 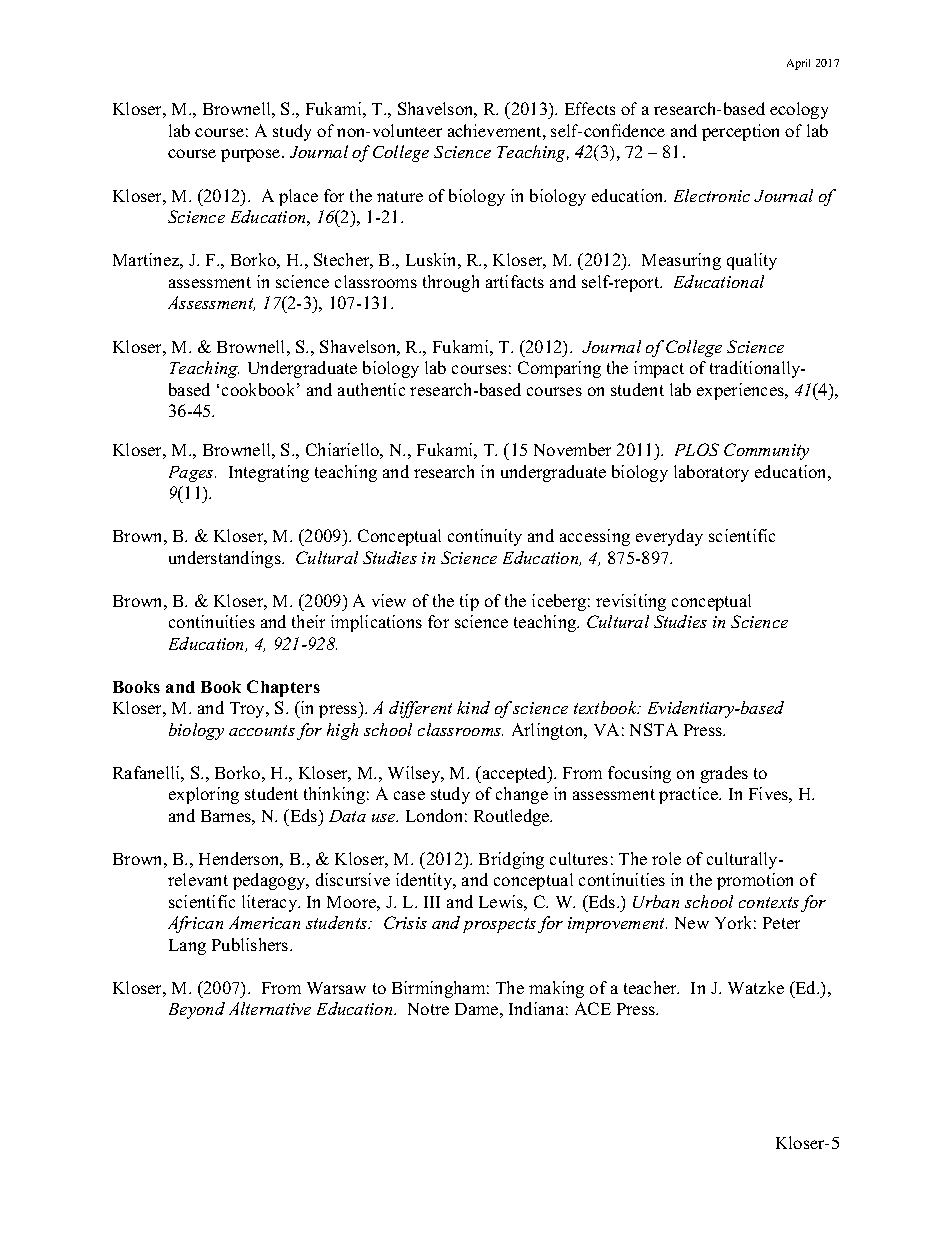 What do you see at coordinates (724, 774) in the page?
I see `grades` at bounding box center [724, 774].
